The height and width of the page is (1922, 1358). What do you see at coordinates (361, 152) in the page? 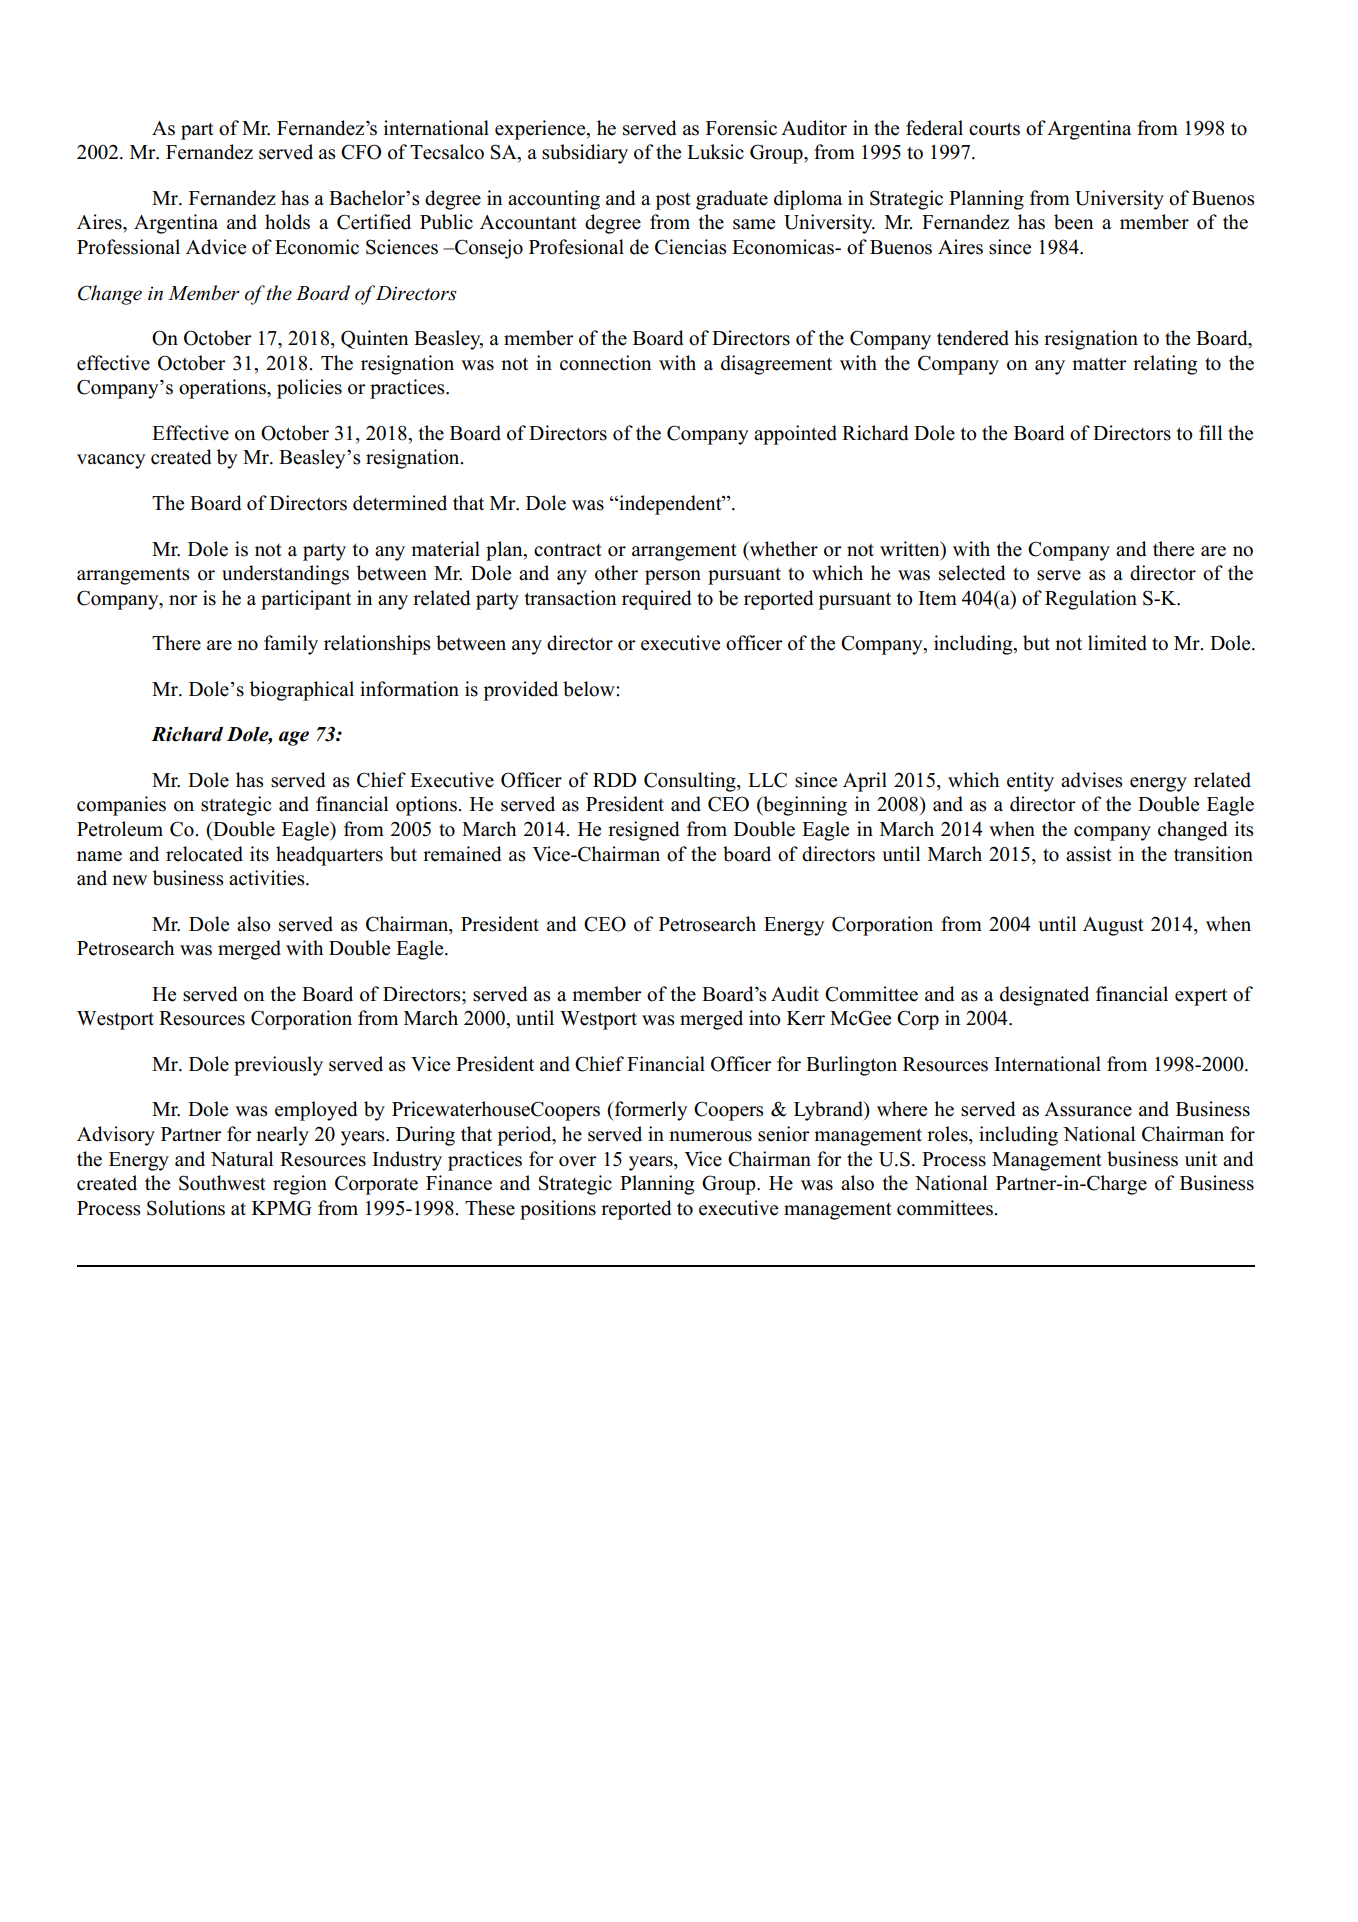
I see `CFO` at bounding box center [361, 152].
